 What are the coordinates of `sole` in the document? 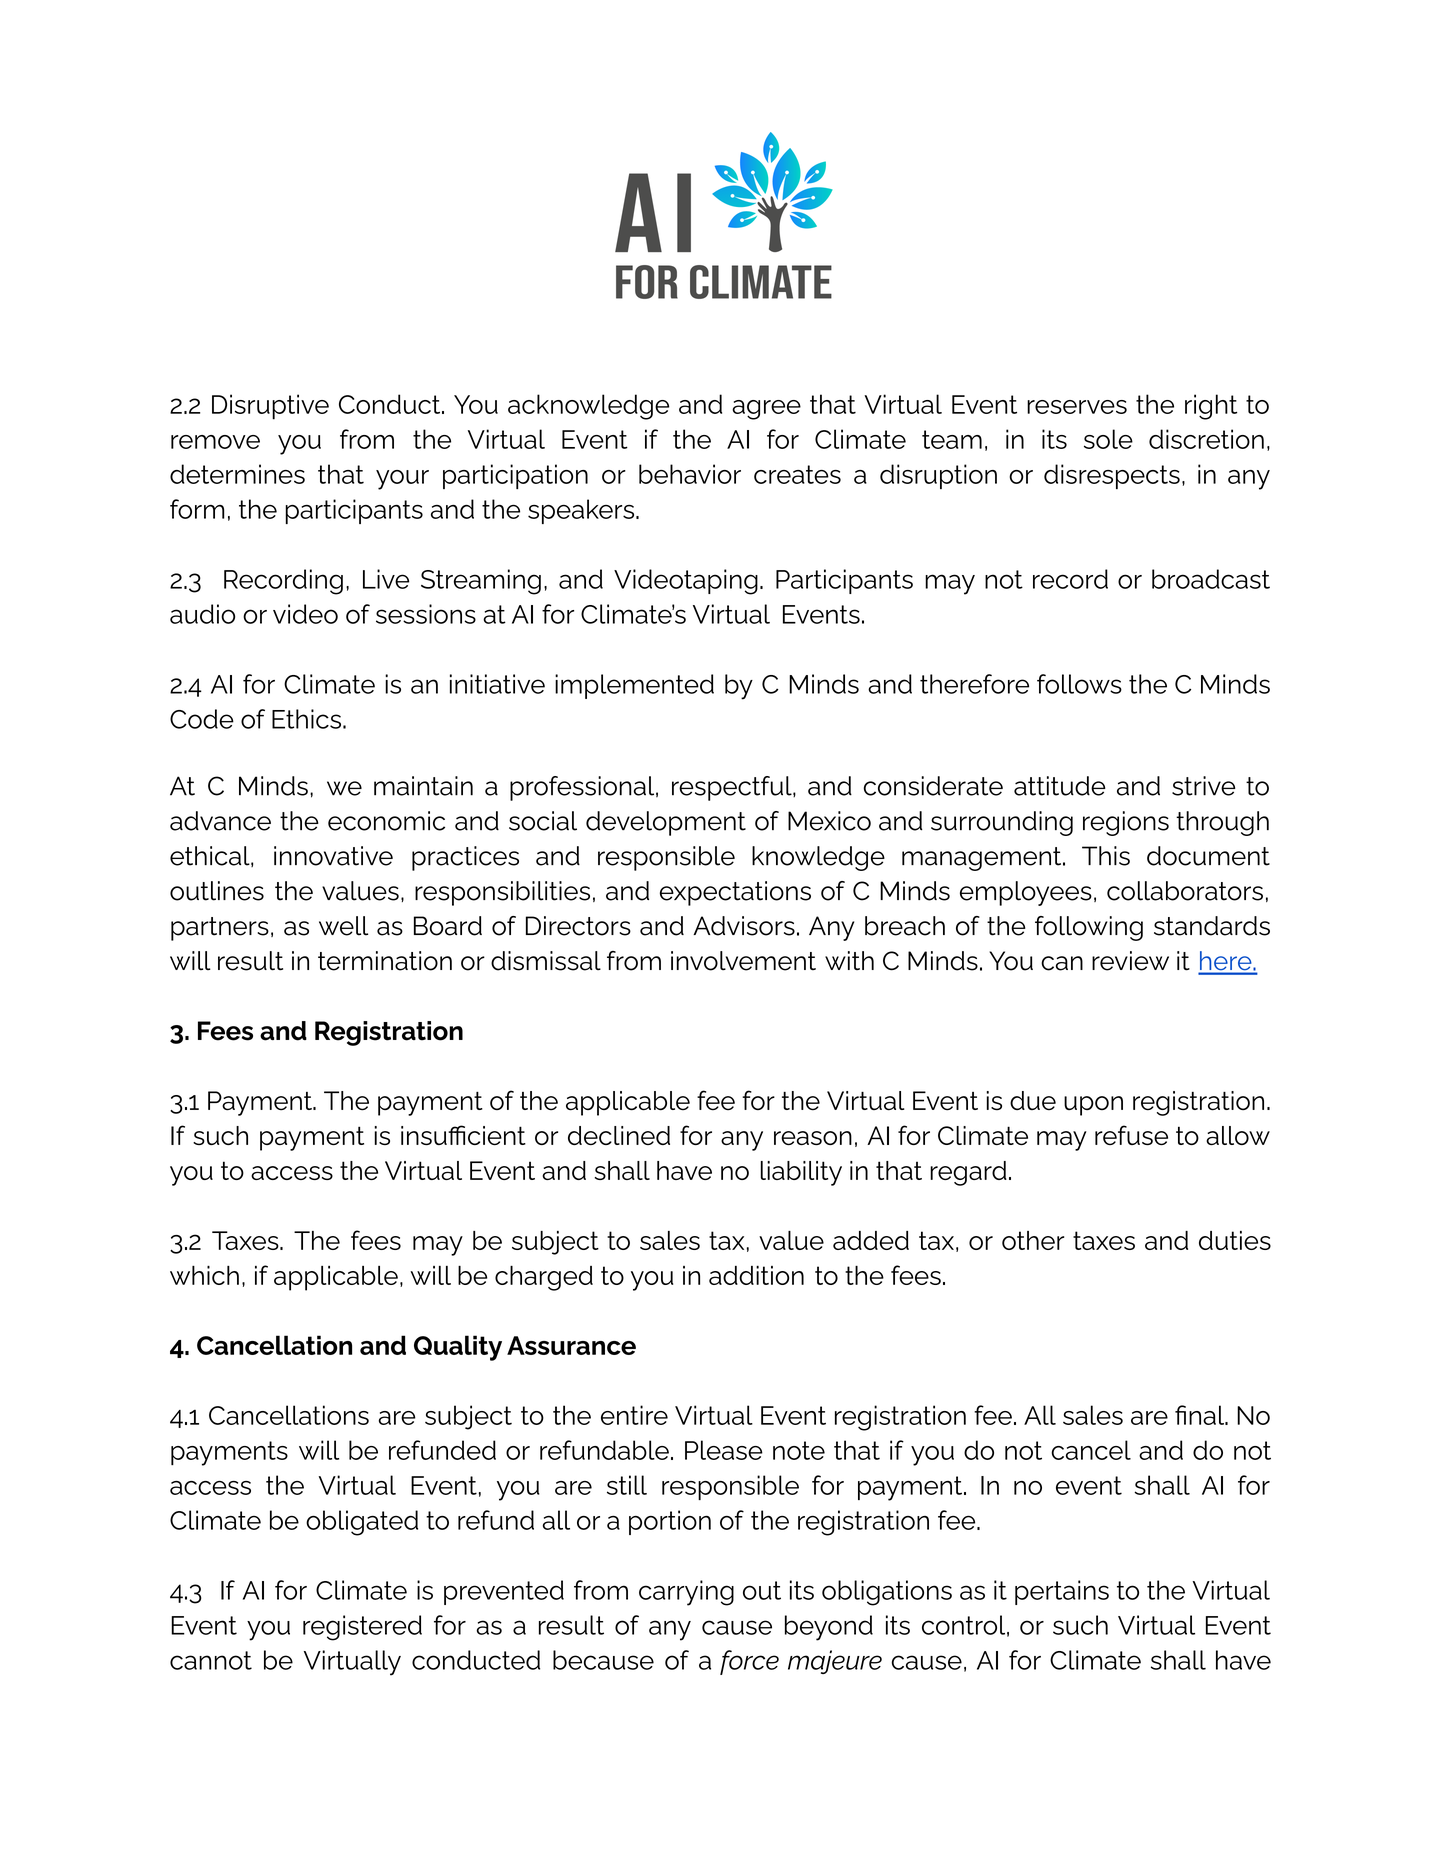 It's located at (1108, 439).
